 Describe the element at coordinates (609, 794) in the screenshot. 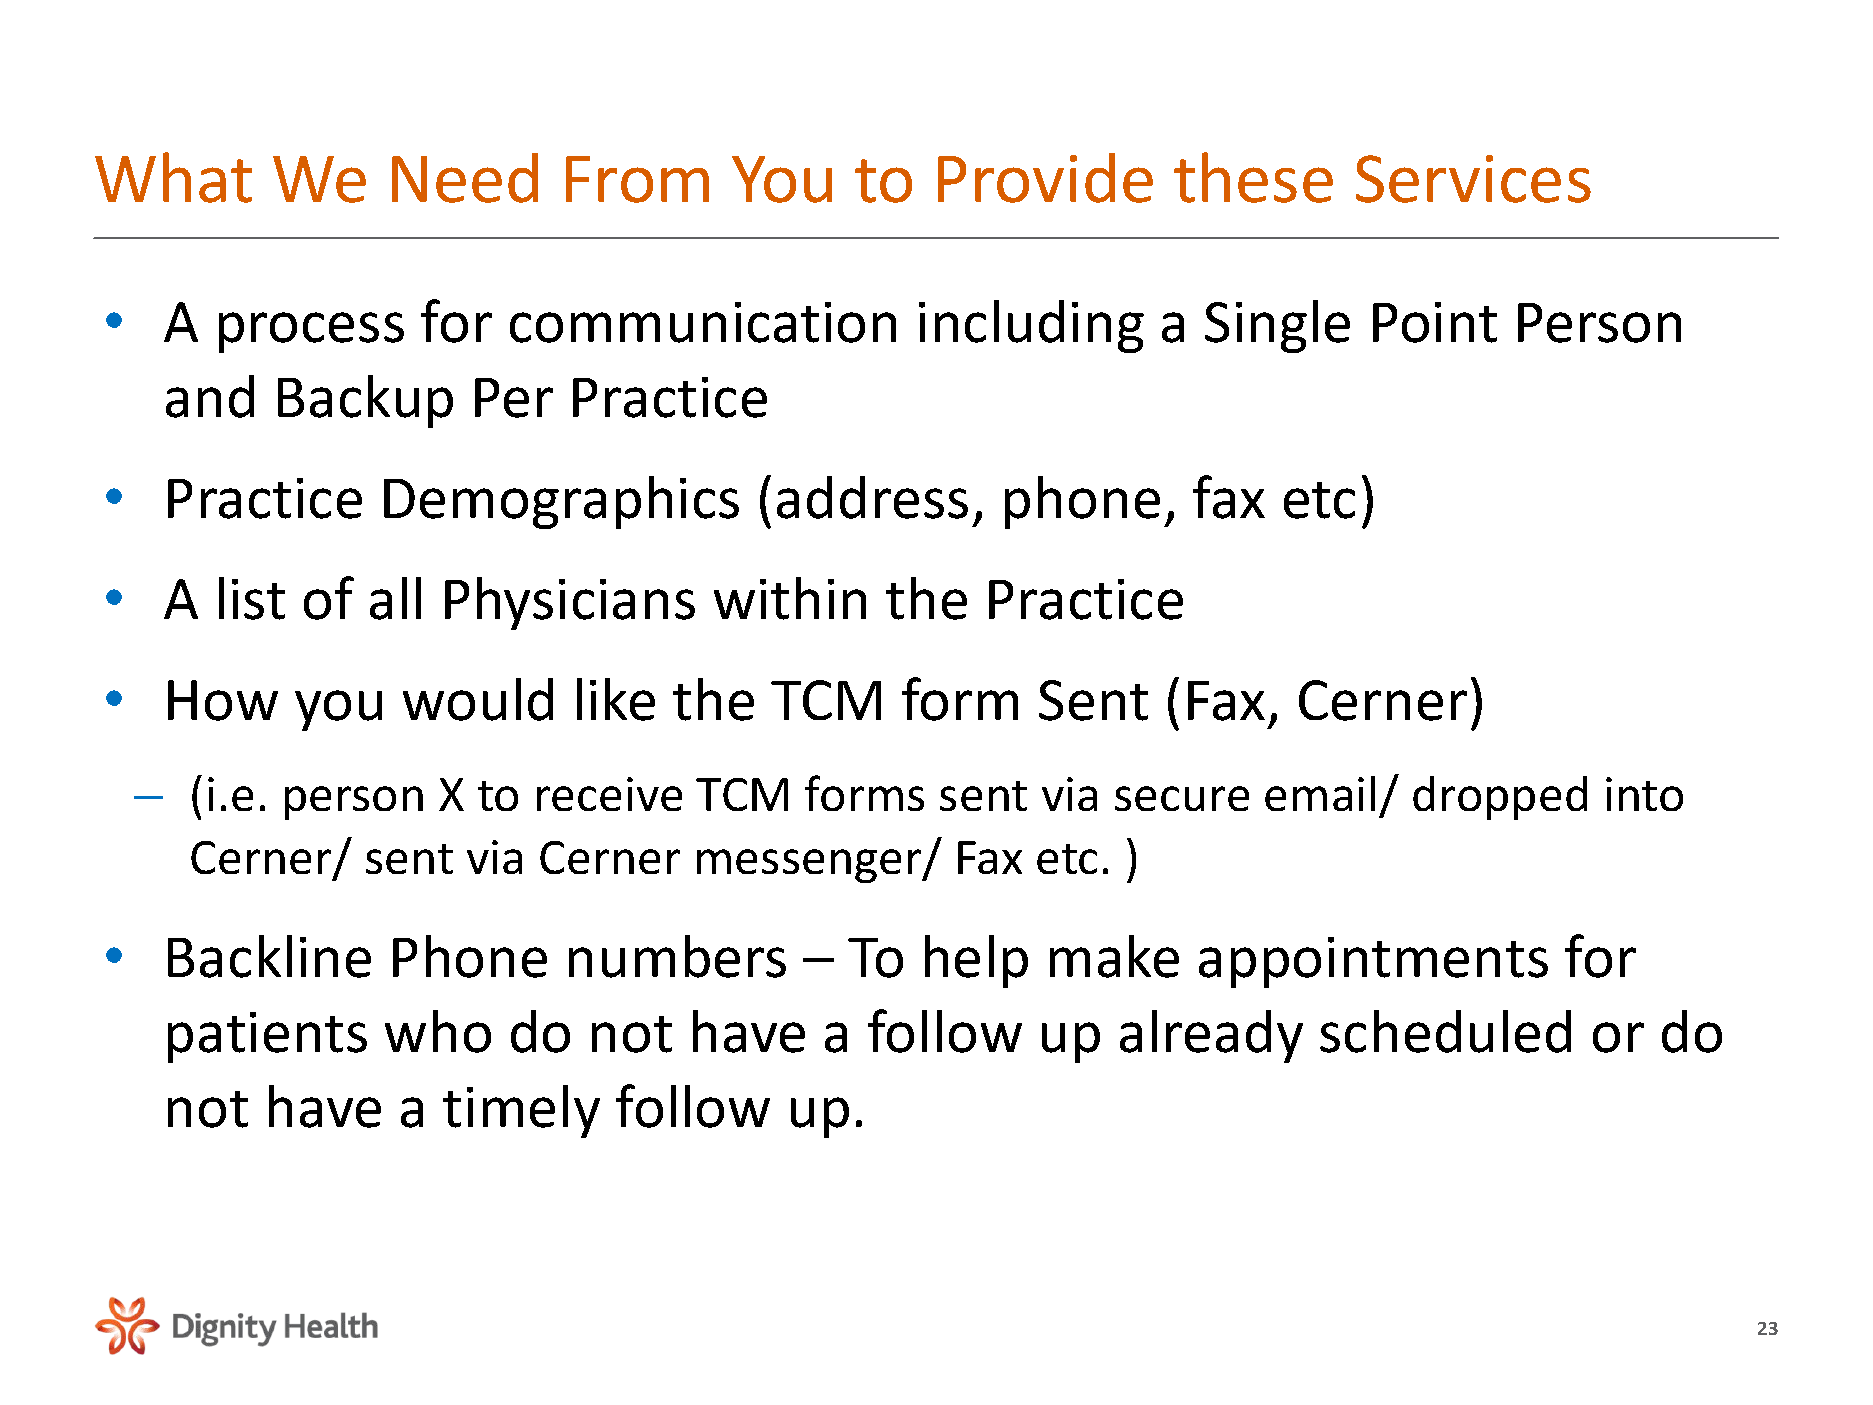

I see `receive` at that location.
